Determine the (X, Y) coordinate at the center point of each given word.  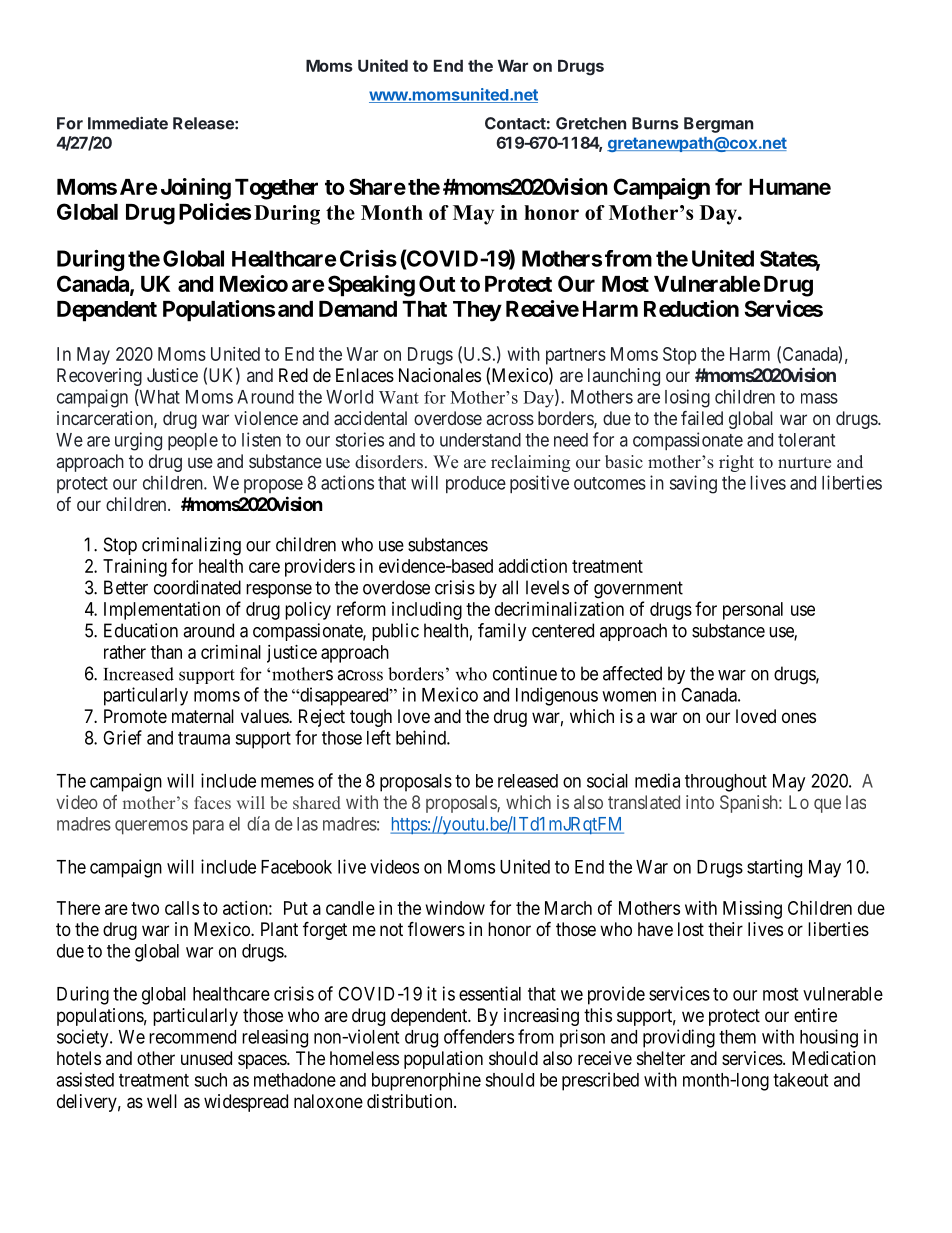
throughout (726, 783)
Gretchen (591, 123)
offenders (479, 1036)
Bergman (718, 125)
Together (276, 189)
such (210, 1080)
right (736, 463)
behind (422, 737)
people (193, 441)
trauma (204, 738)
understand (480, 440)
